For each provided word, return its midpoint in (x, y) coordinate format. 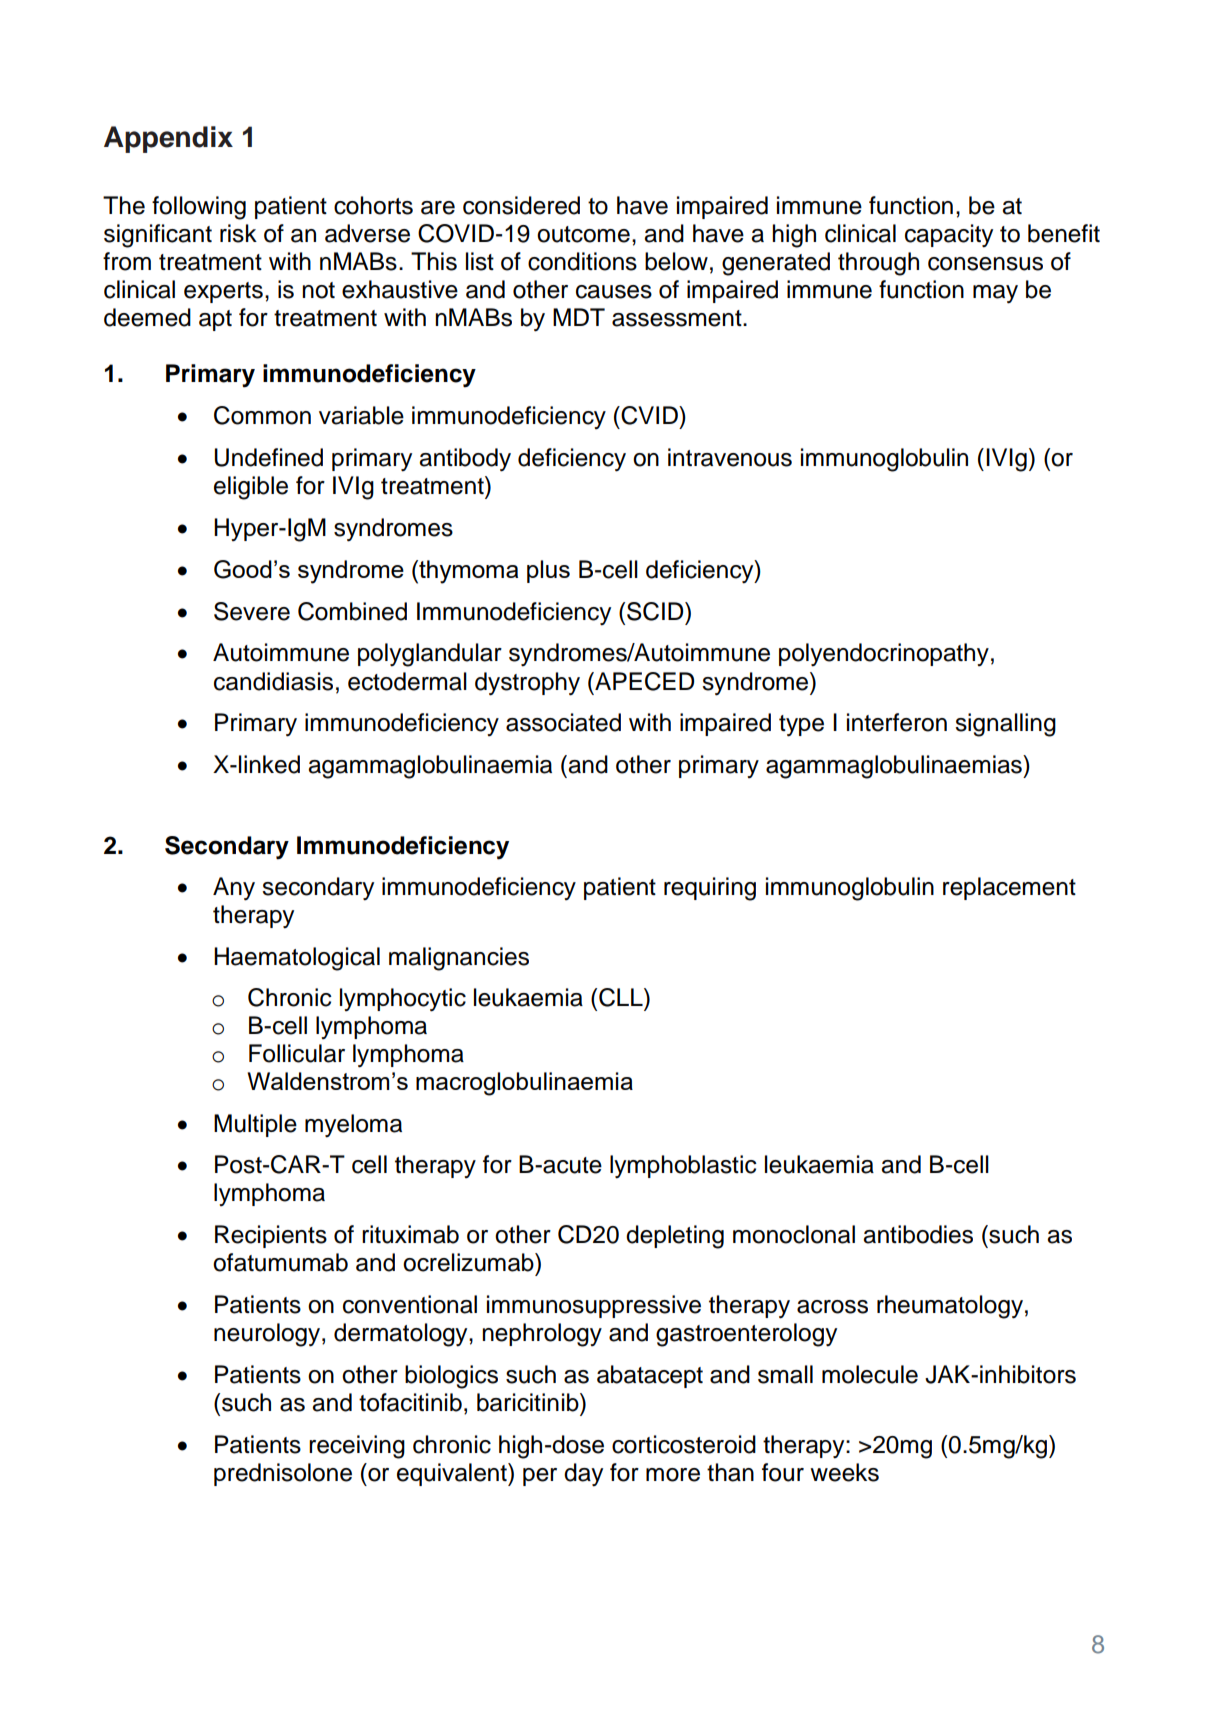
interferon (897, 722)
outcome (583, 234)
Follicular (297, 1053)
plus (548, 571)
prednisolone (283, 1474)
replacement (1009, 888)
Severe (252, 611)
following (199, 208)
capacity (949, 236)
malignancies (459, 959)
